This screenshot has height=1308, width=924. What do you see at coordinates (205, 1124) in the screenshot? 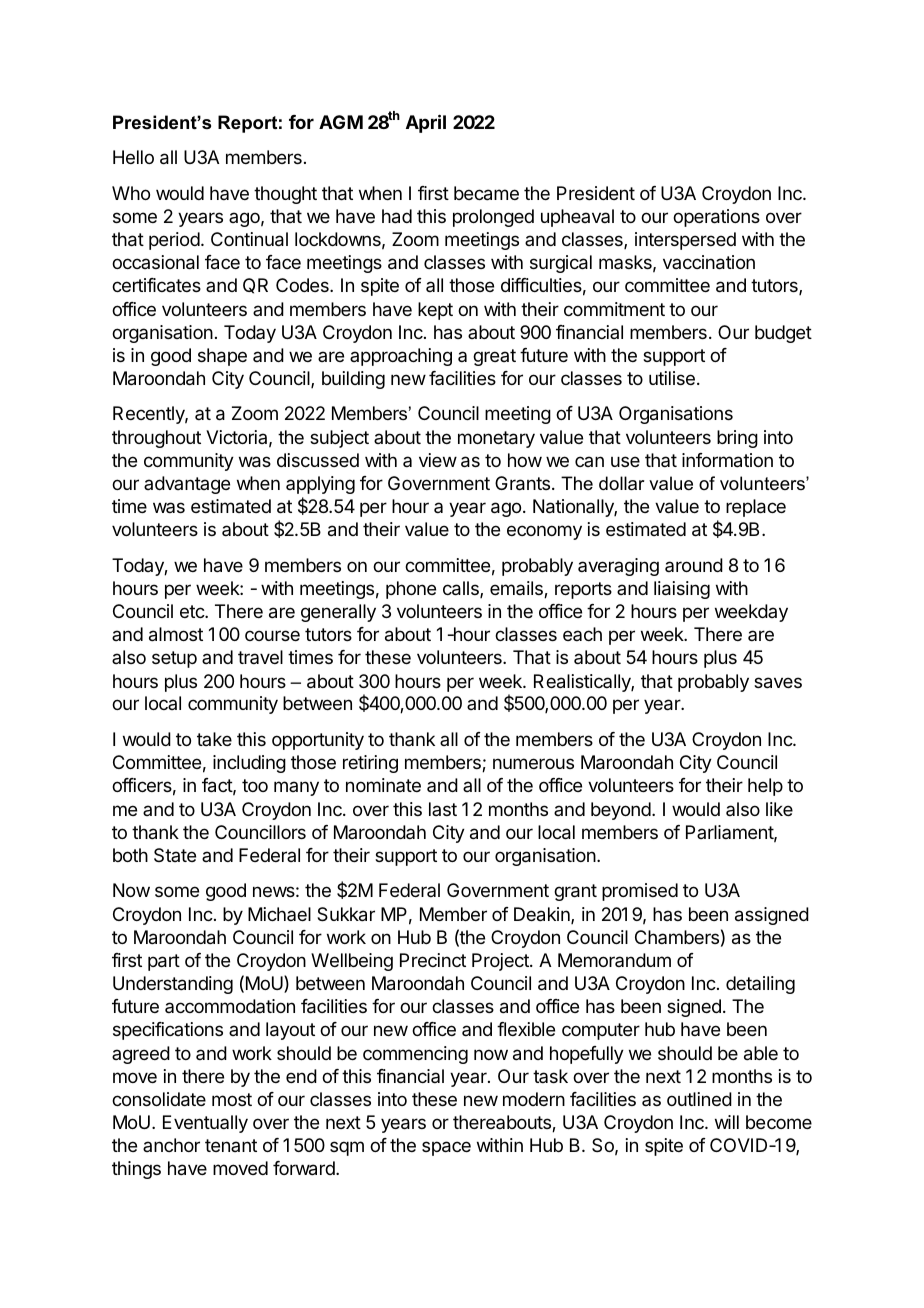
I see `Eventually` at bounding box center [205, 1124].
